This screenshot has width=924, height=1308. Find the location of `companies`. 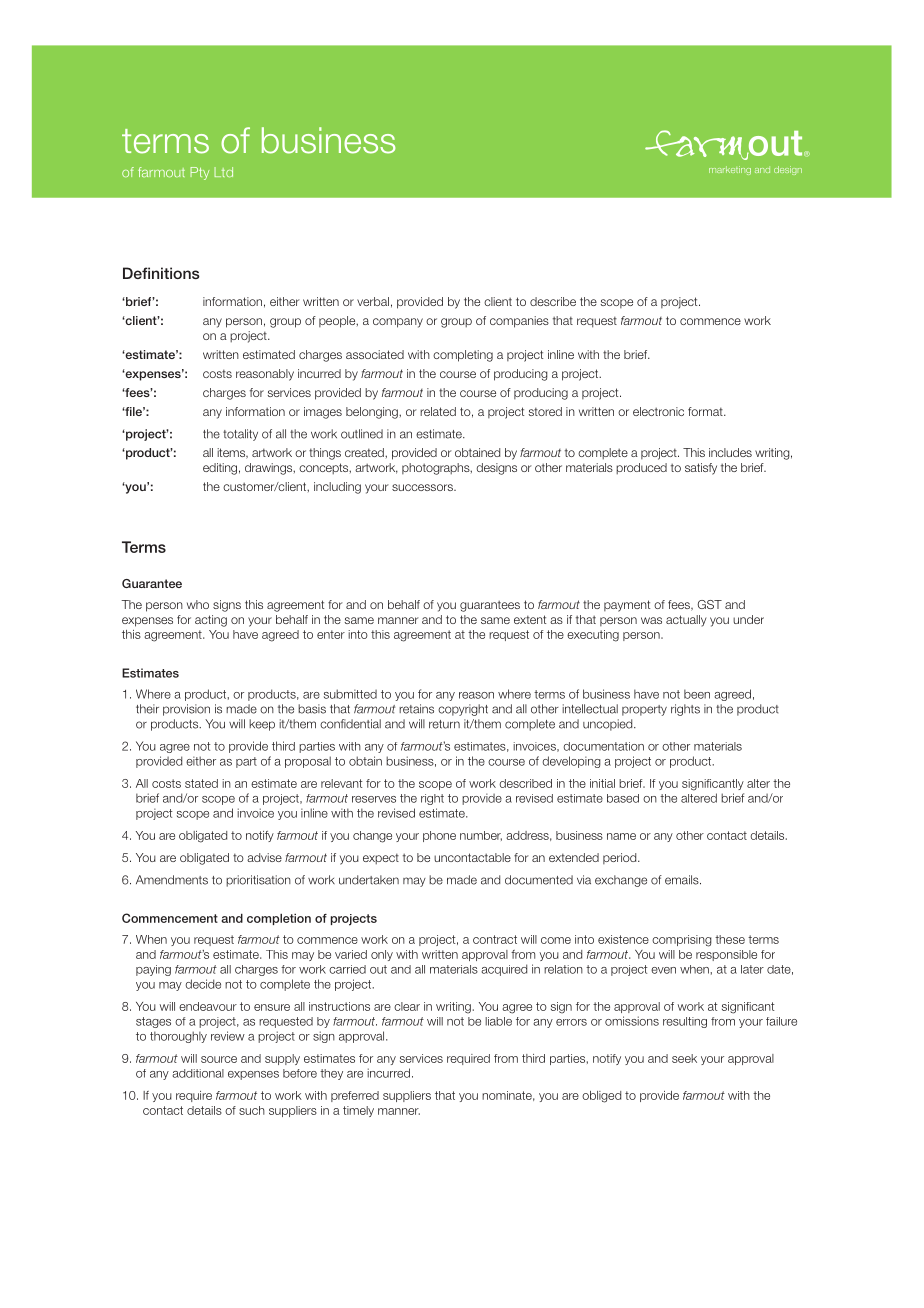

companies is located at coordinates (519, 322).
